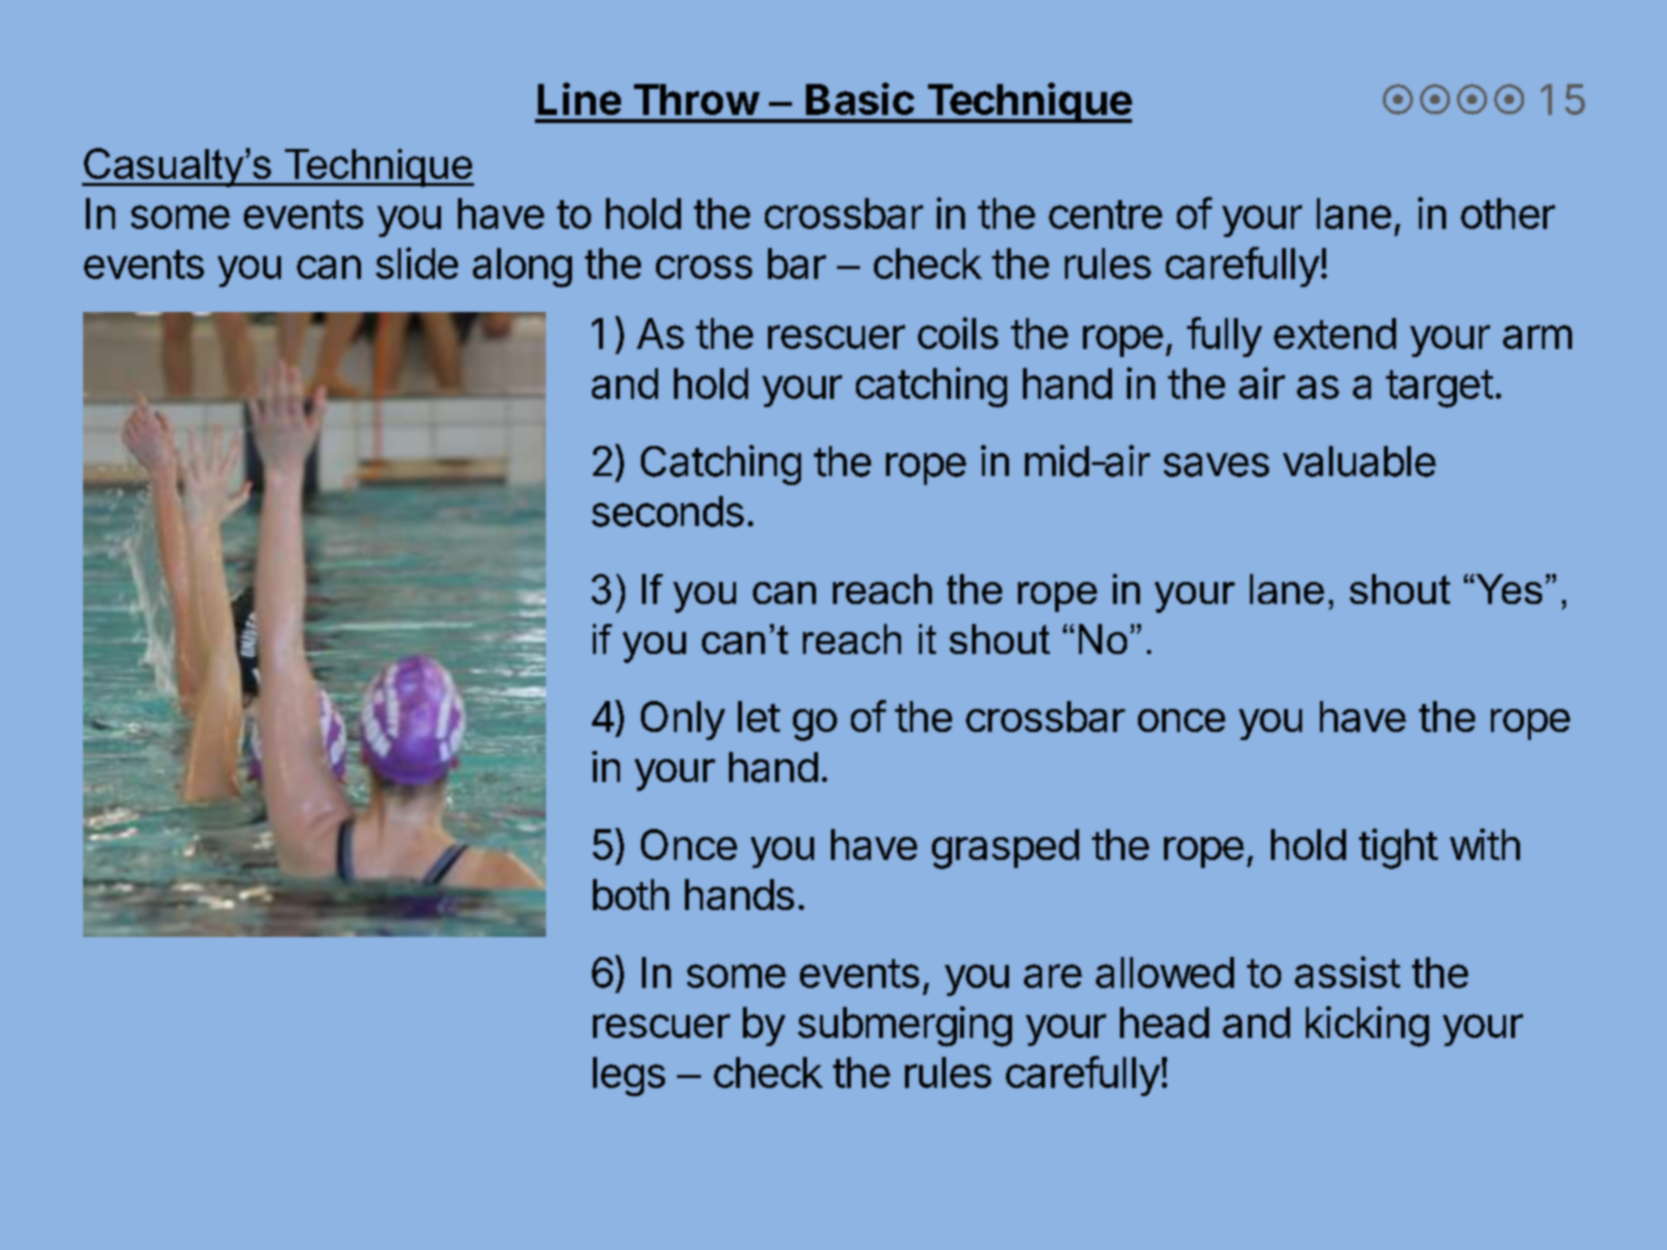 The width and height of the document is (1667, 1250). I want to click on tight, so click(1398, 848).
